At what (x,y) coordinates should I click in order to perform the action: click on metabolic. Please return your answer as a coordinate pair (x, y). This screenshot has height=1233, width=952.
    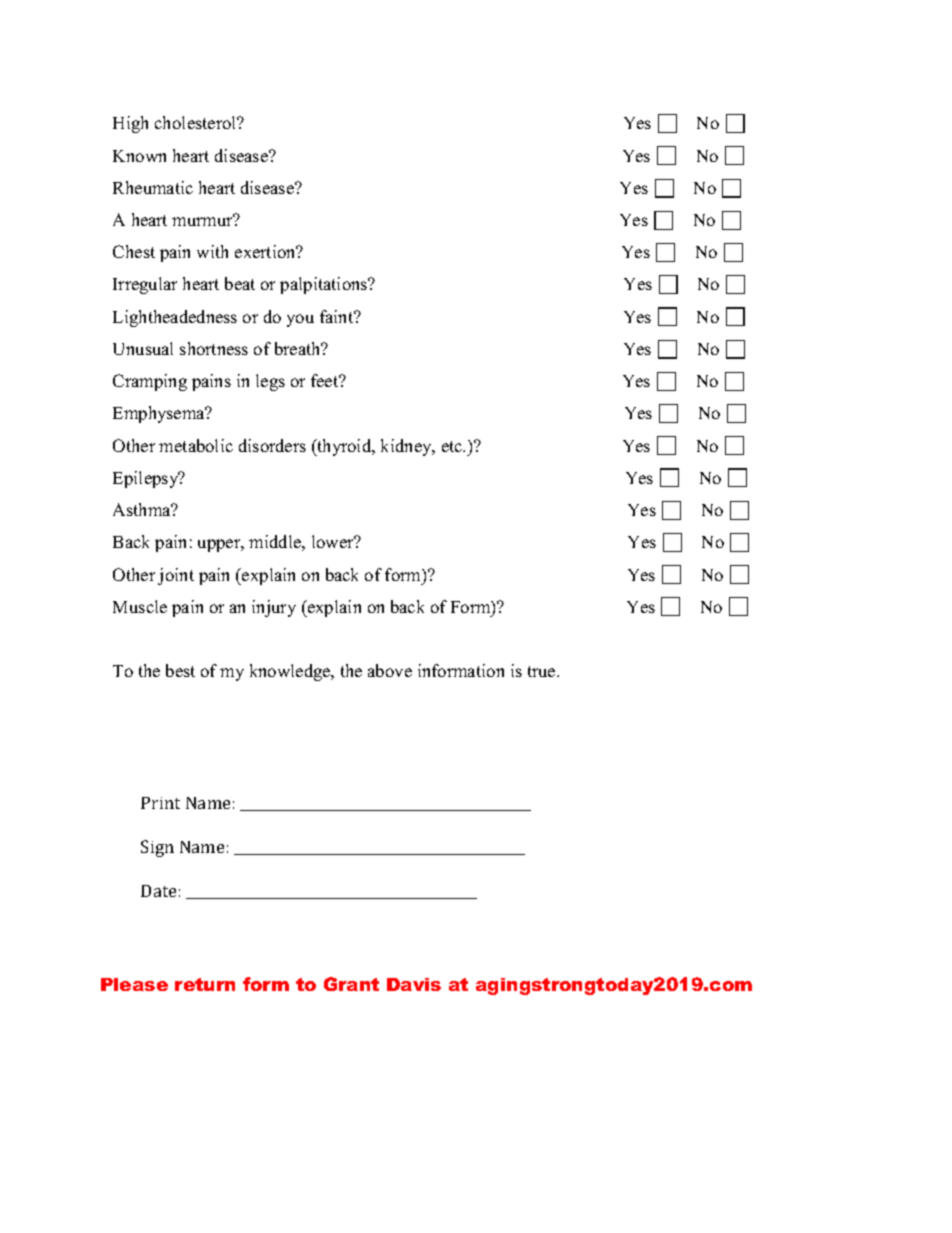
    Looking at the image, I should click on (196, 445).
